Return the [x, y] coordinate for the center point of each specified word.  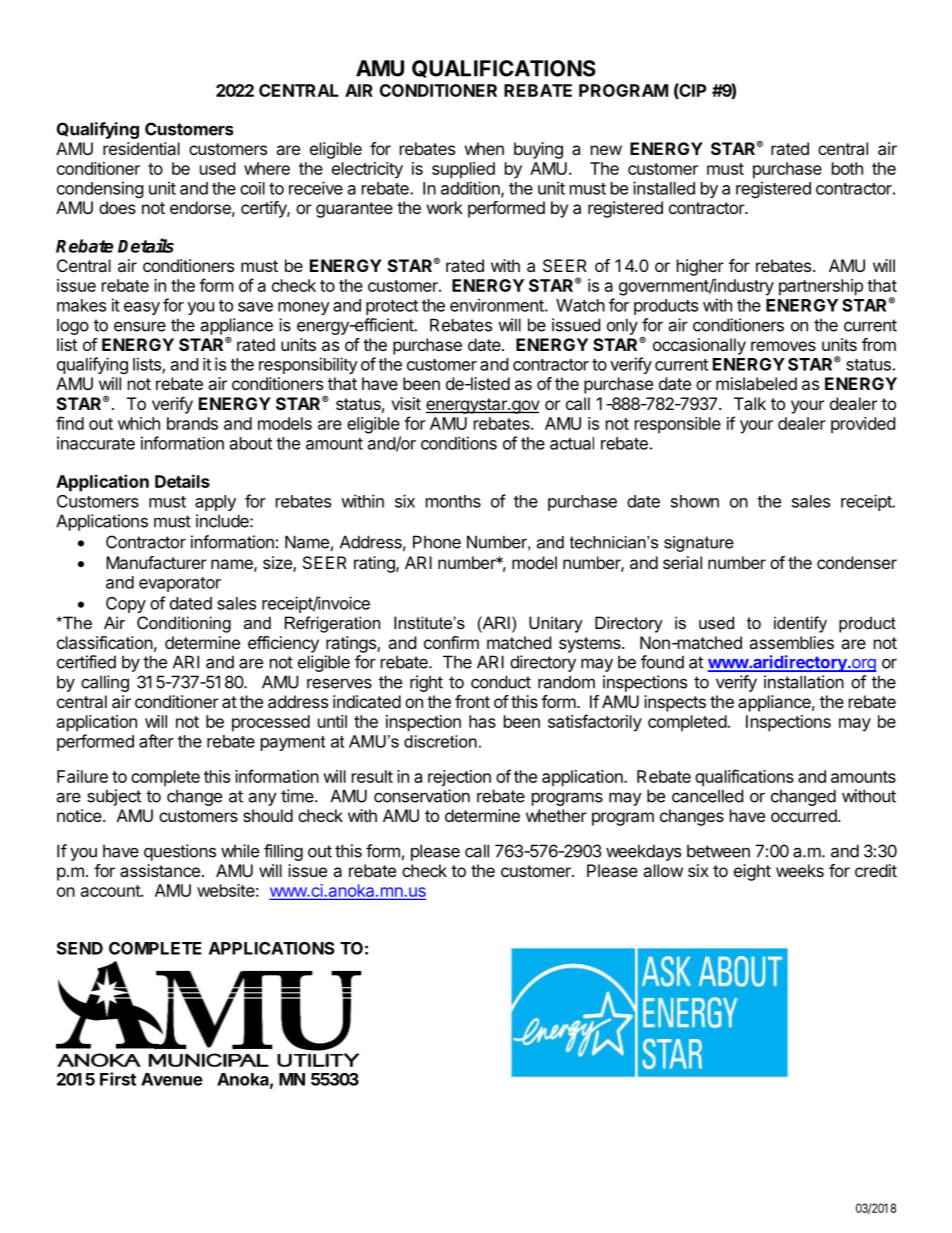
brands [192, 423]
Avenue [172, 1079]
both [847, 168]
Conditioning [184, 624]
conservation [422, 796]
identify [800, 624]
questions [180, 852]
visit [406, 403]
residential [141, 148]
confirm [451, 642]
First [118, 1079]
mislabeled [756, 383]
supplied [463, 170]
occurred [804, 815]
